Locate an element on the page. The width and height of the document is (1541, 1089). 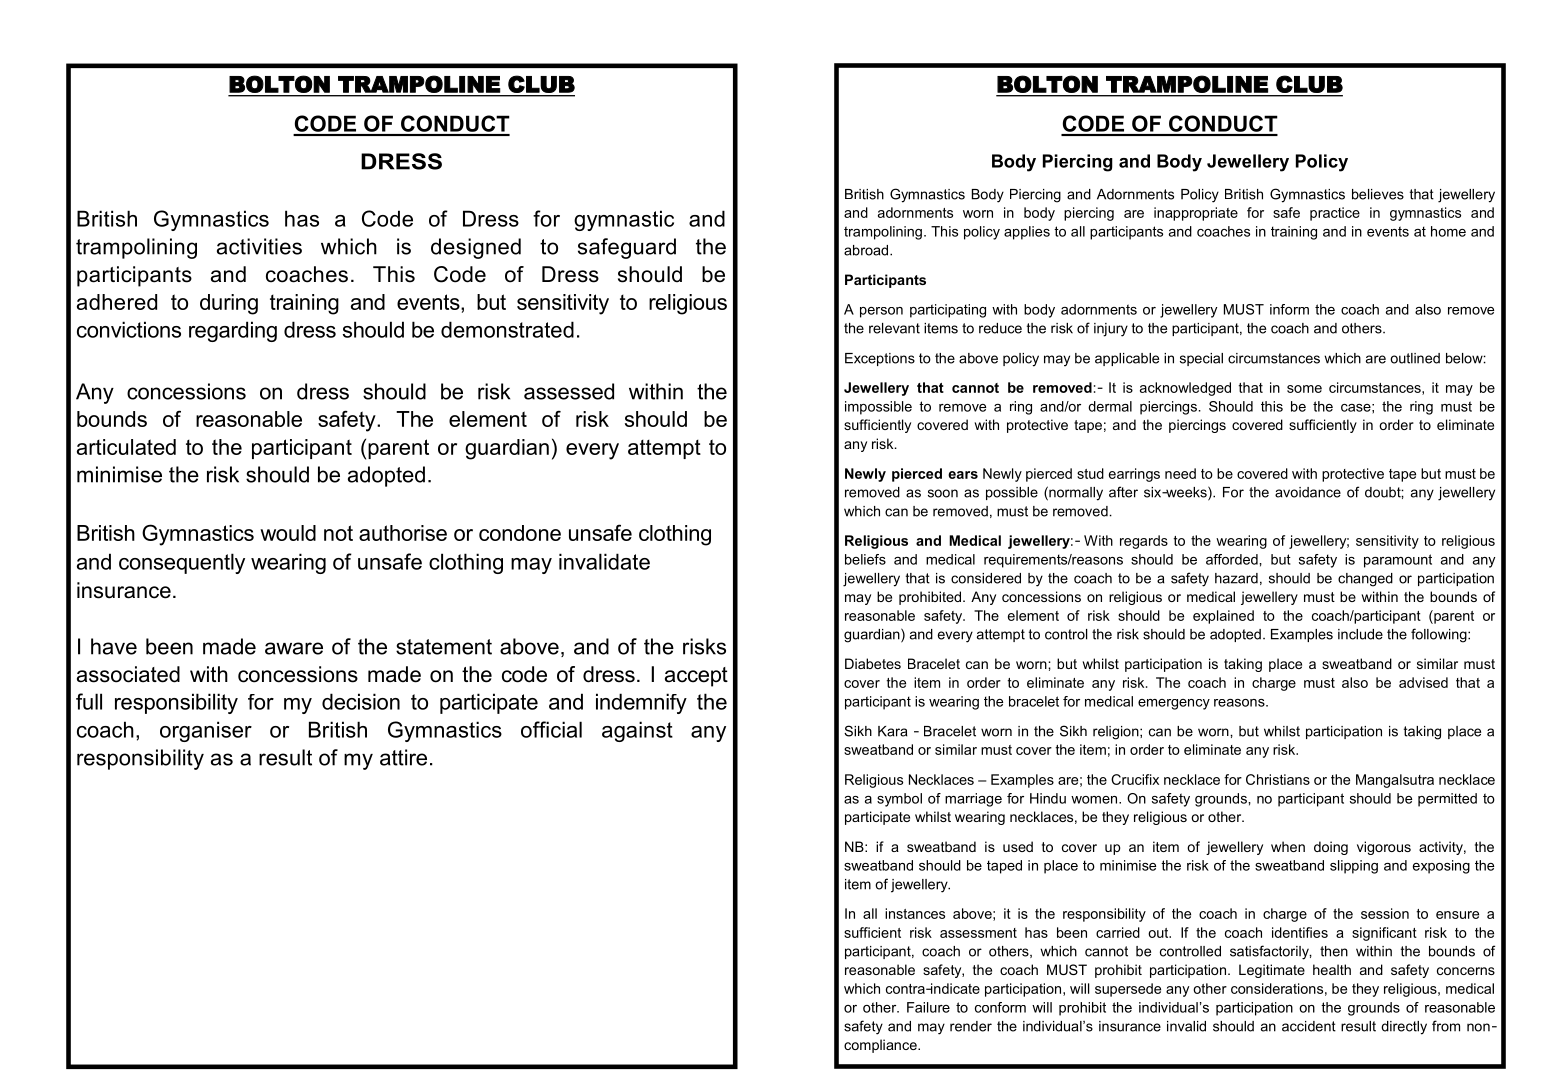
aware is located at coordinates (294, 648).
